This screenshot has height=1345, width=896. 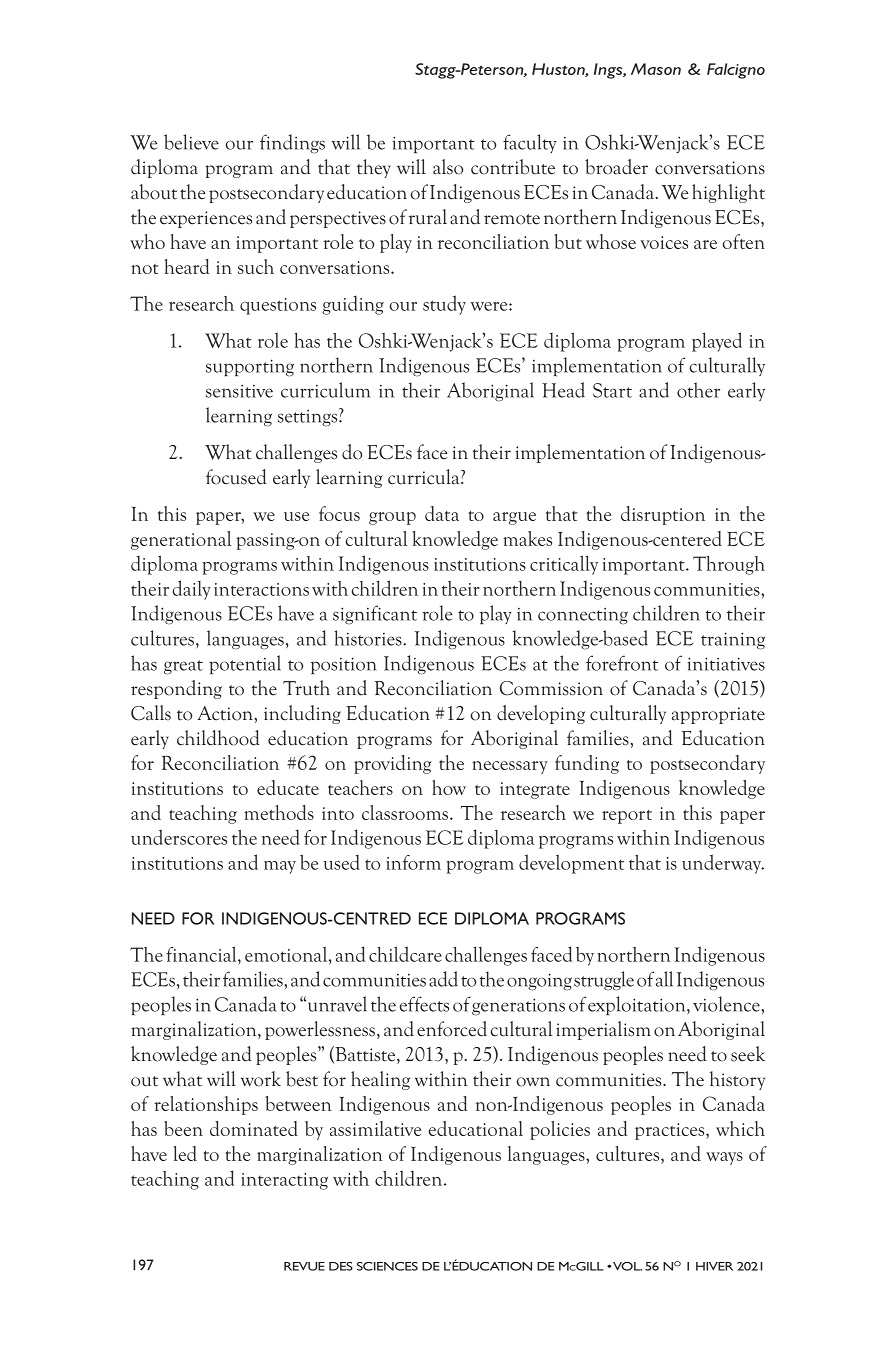 What do you see at coordinates (726, 664) in the screenshot?
I see `initiatives` at bounding box center [726, 664].
